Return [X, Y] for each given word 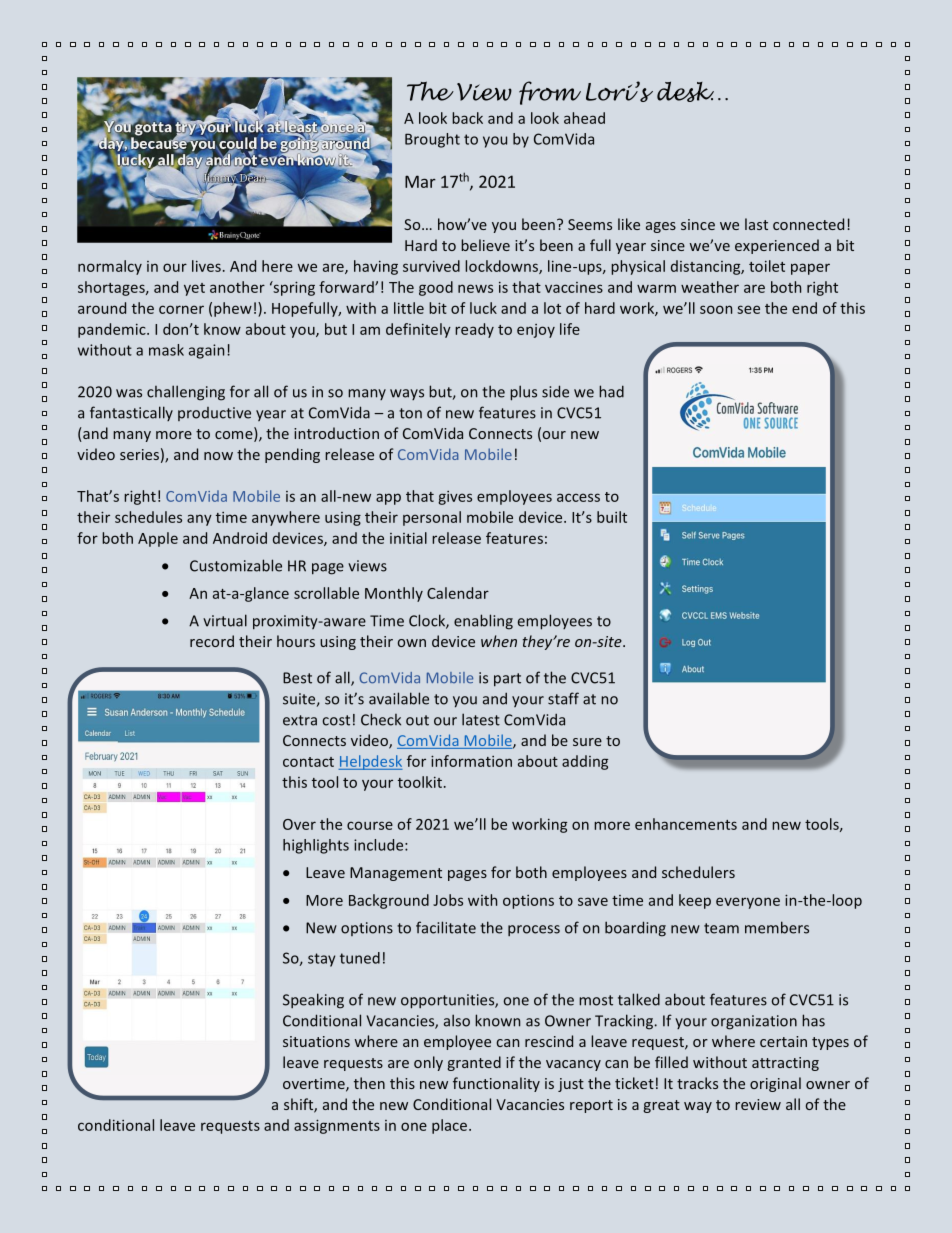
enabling [483, 622]
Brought [432, 140]
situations [316, 1041]
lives [206, 266]
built [612, 517]
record [212, 641]
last [756, 224]
